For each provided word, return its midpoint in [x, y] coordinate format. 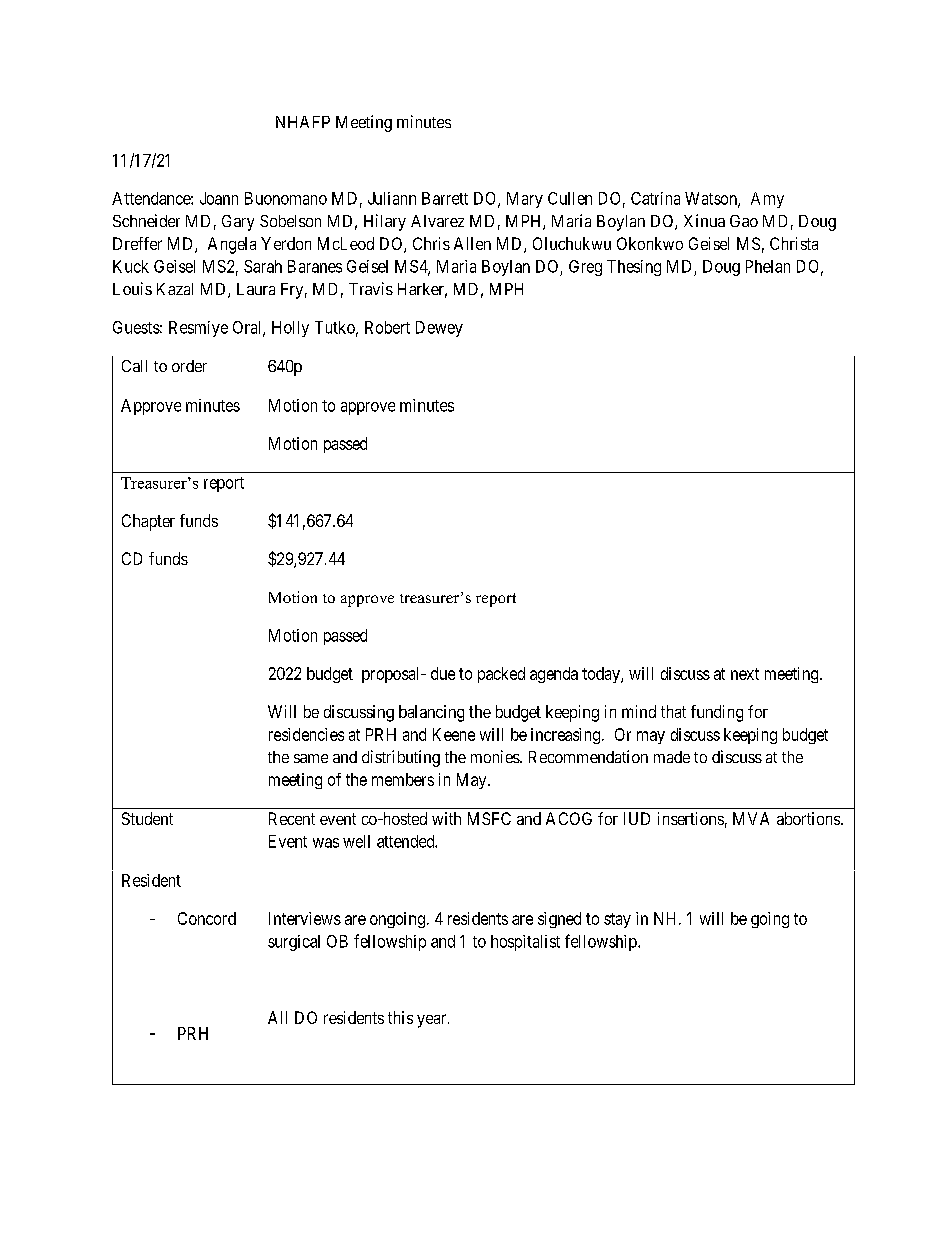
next [745, 674]
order [189, 366]
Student [147, 818]
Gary [238, 223]
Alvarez [437, 221]
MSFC [489, 818]
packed [501, 675]
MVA [751, 818]
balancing [431, 713]
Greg [585, 268]
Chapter [148, 522]
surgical [294, 943]
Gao [744, 221]
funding [717, 713]
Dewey [439, 329]
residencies [306, 734]
